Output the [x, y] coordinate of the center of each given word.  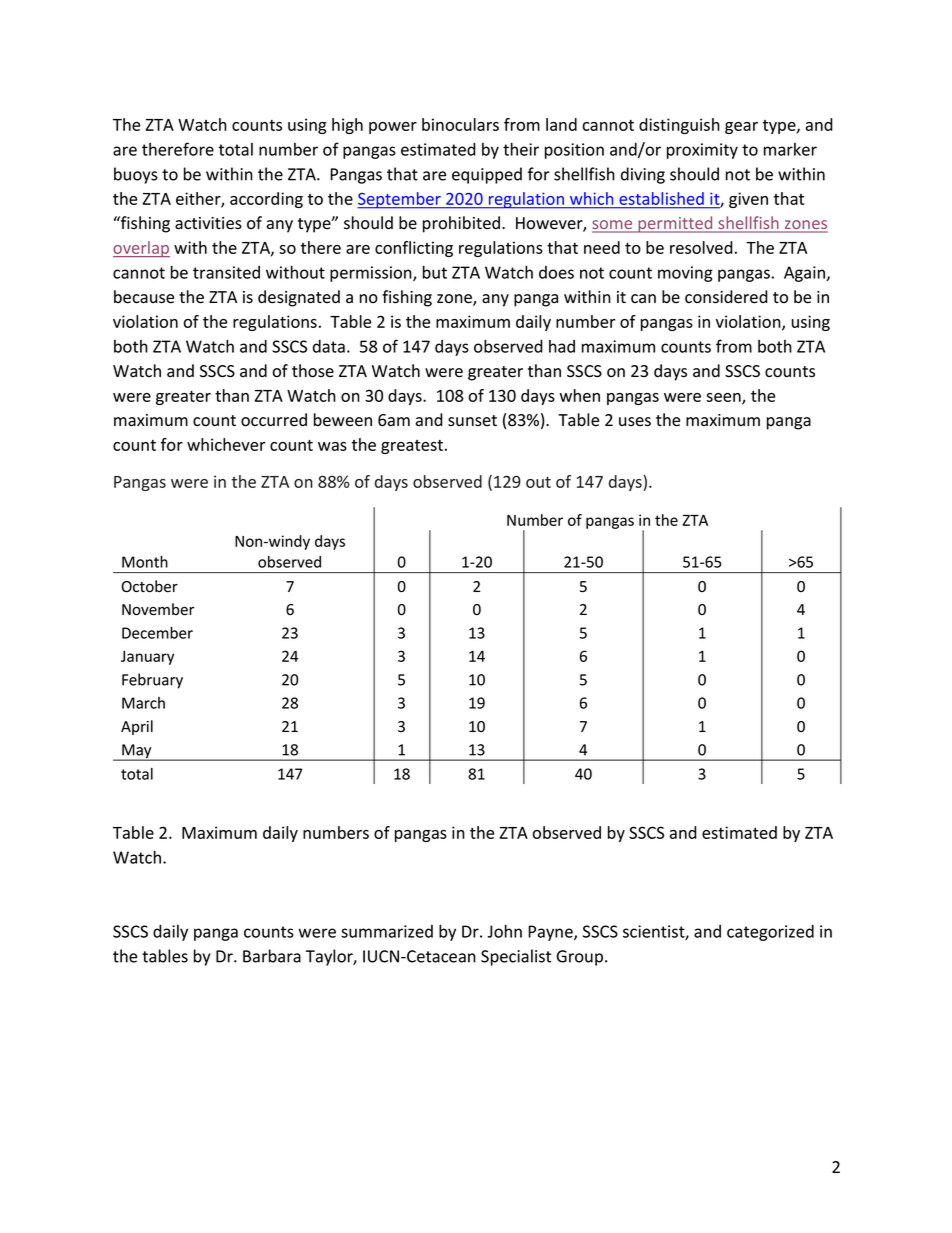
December [157, 632]
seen [724, 398]
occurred [274, 420]
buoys [136, 175]
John [504, 931]
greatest [413, 447]
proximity [702, 151]
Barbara [272, 956]
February [152, 681]
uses [635, 422]
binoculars [460, 124]
